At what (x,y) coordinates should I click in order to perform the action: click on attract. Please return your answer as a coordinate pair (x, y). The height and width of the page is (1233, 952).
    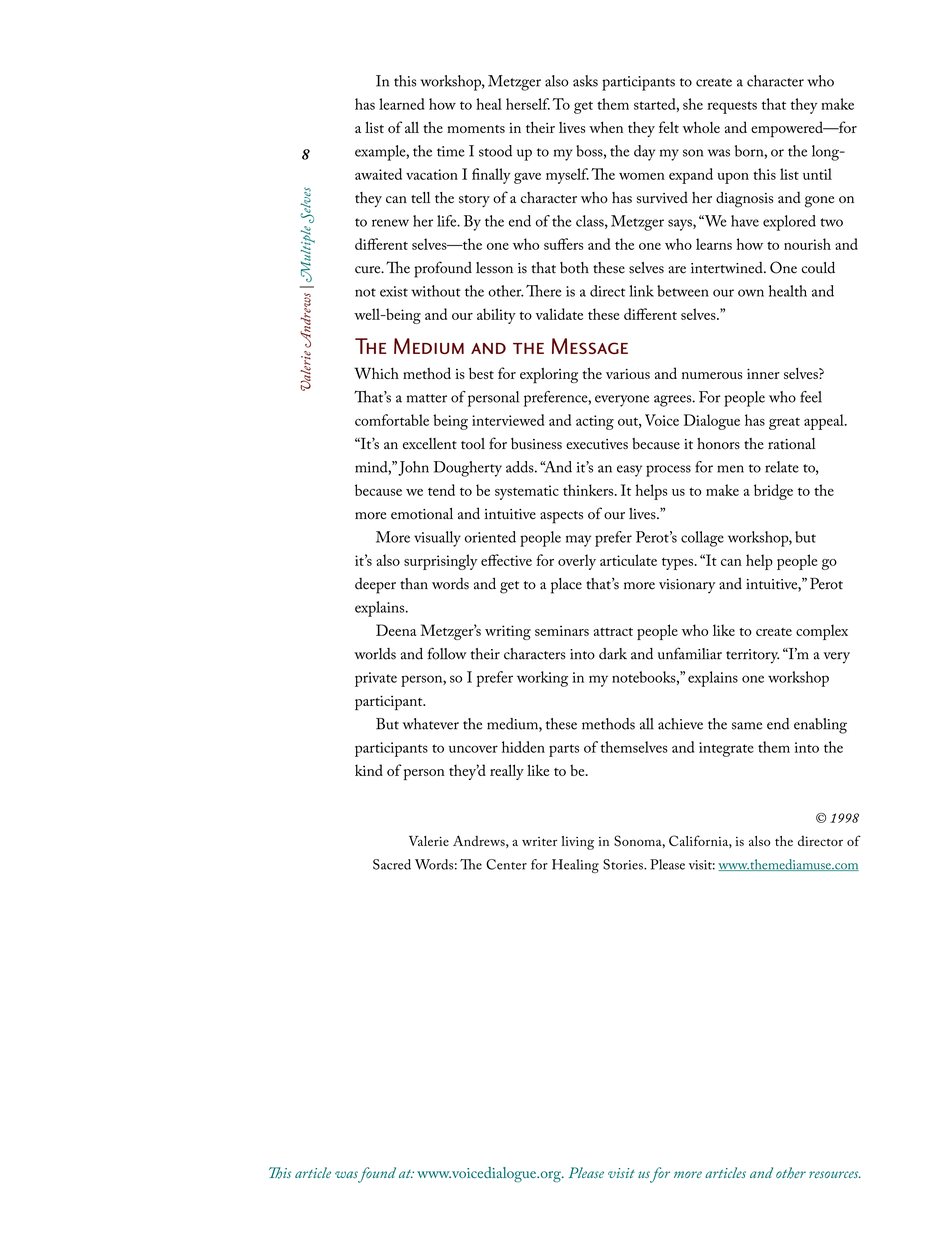
    Looking at the image, I should click on (613, 631).
